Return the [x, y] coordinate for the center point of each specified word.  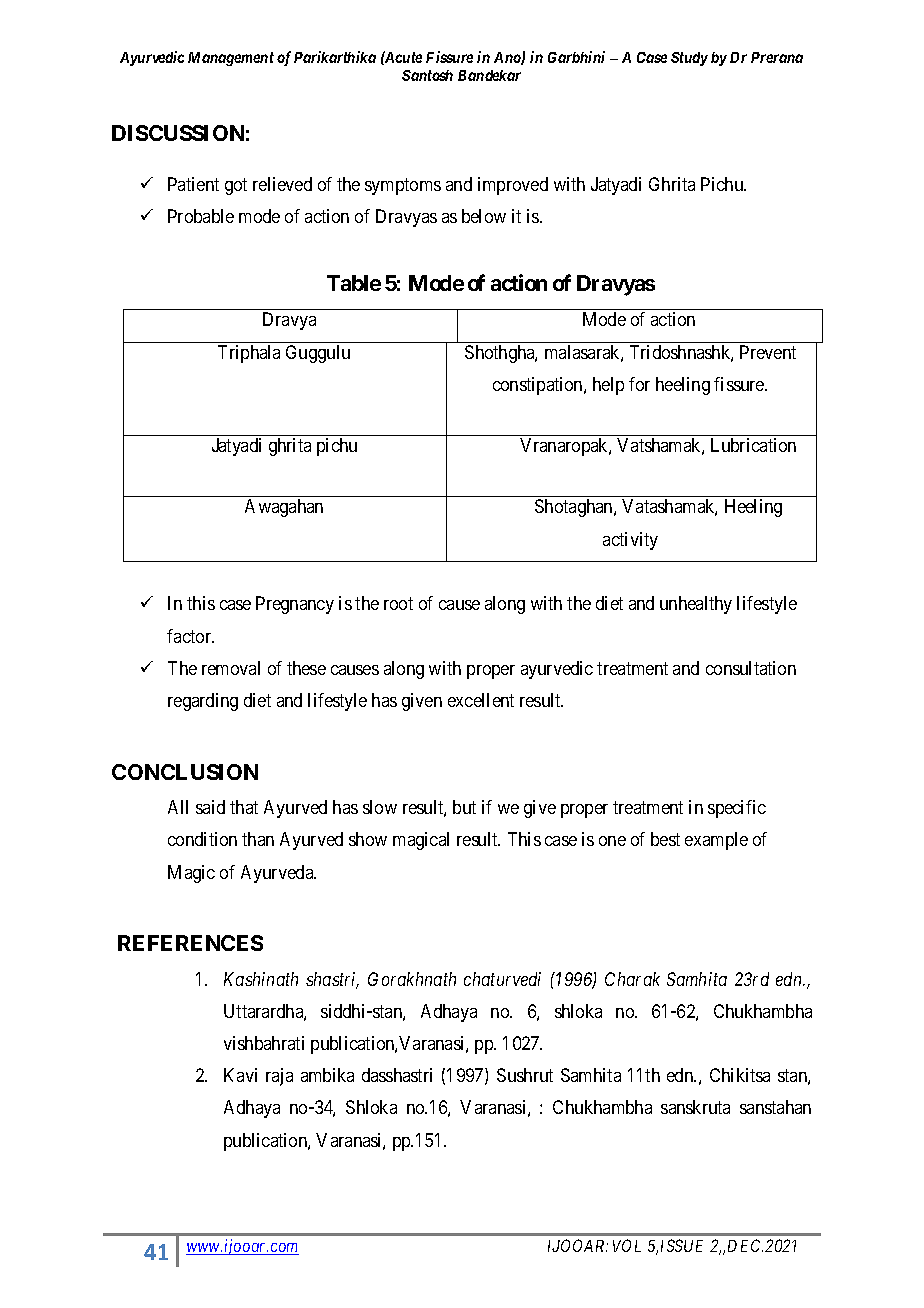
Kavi [240, 1075]
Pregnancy [295, 605]
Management [231, 59]
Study [689, 59]
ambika [327, 1075]
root [398, 604]
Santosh [427, 75]
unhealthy [696, 605]
